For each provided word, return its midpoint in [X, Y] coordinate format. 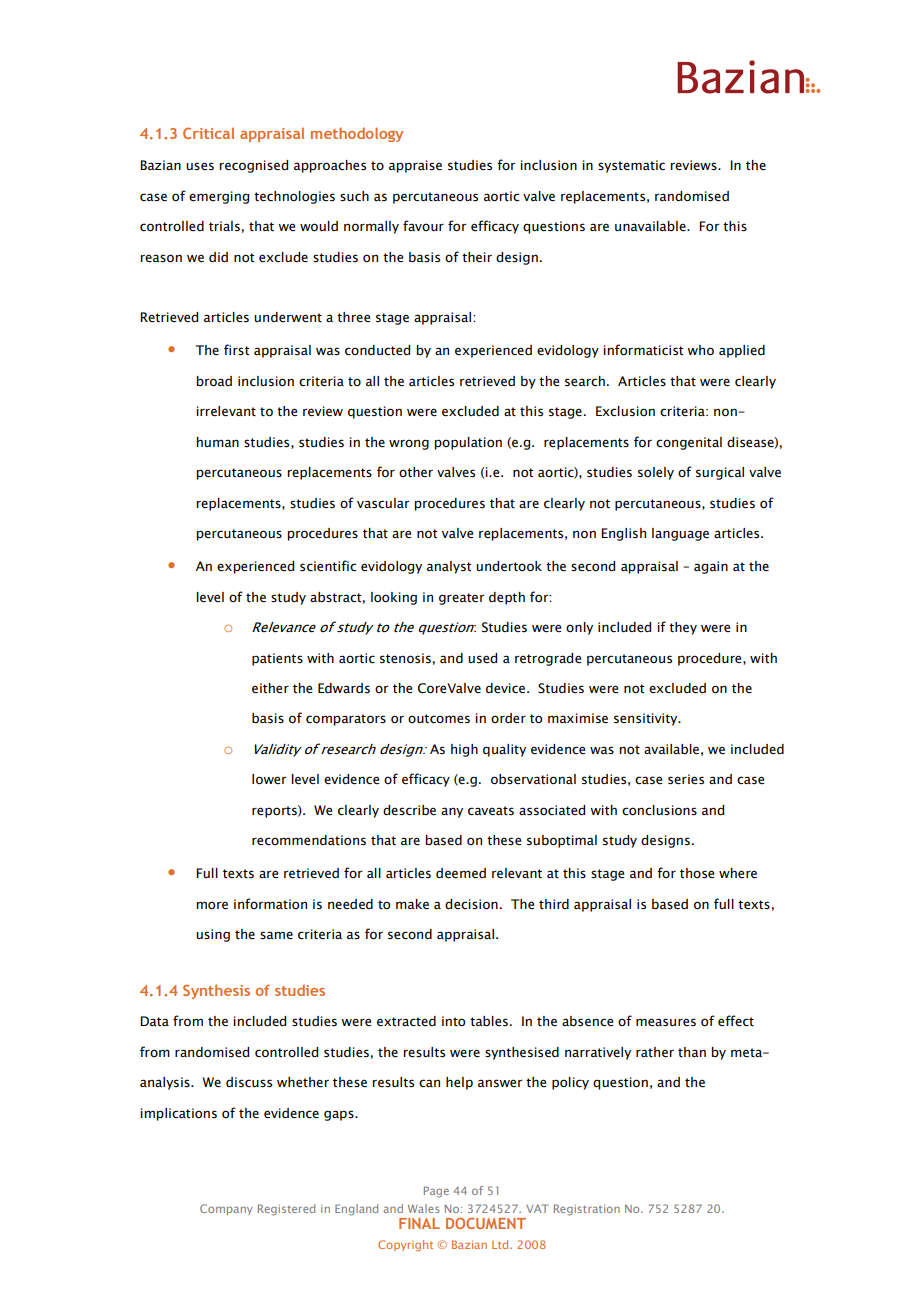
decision [471, 904]
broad [214, 381]
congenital [689, 443]
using [213, 935]
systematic [631, 166]
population [468, 443]
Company [226, 1209]
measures [666, 1022]
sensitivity [647, 719]
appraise [415, 166]
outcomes [439, 719]
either [270, 688]
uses [200, 166]
